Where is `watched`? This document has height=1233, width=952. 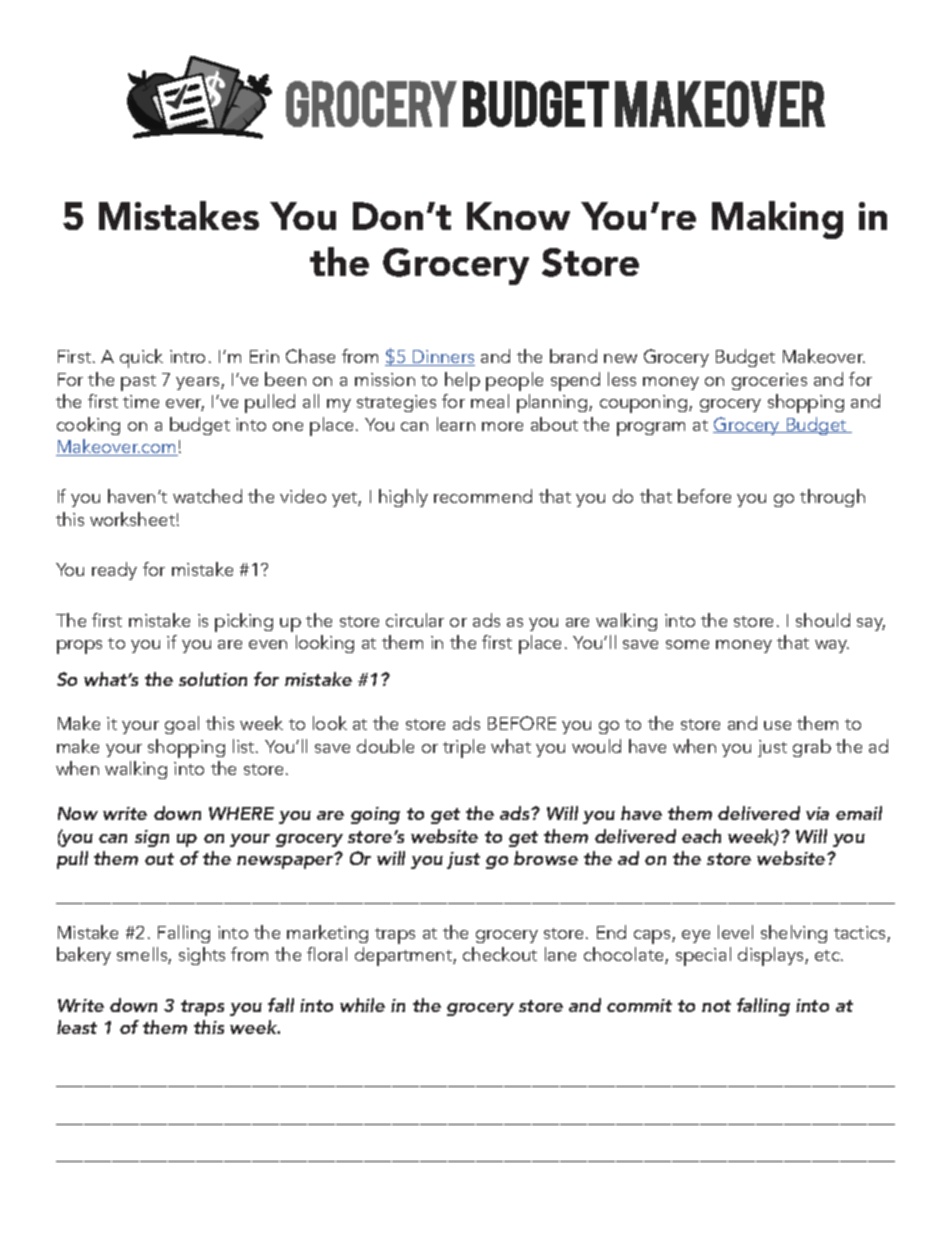 watched is located at coordinates (207, 496).
